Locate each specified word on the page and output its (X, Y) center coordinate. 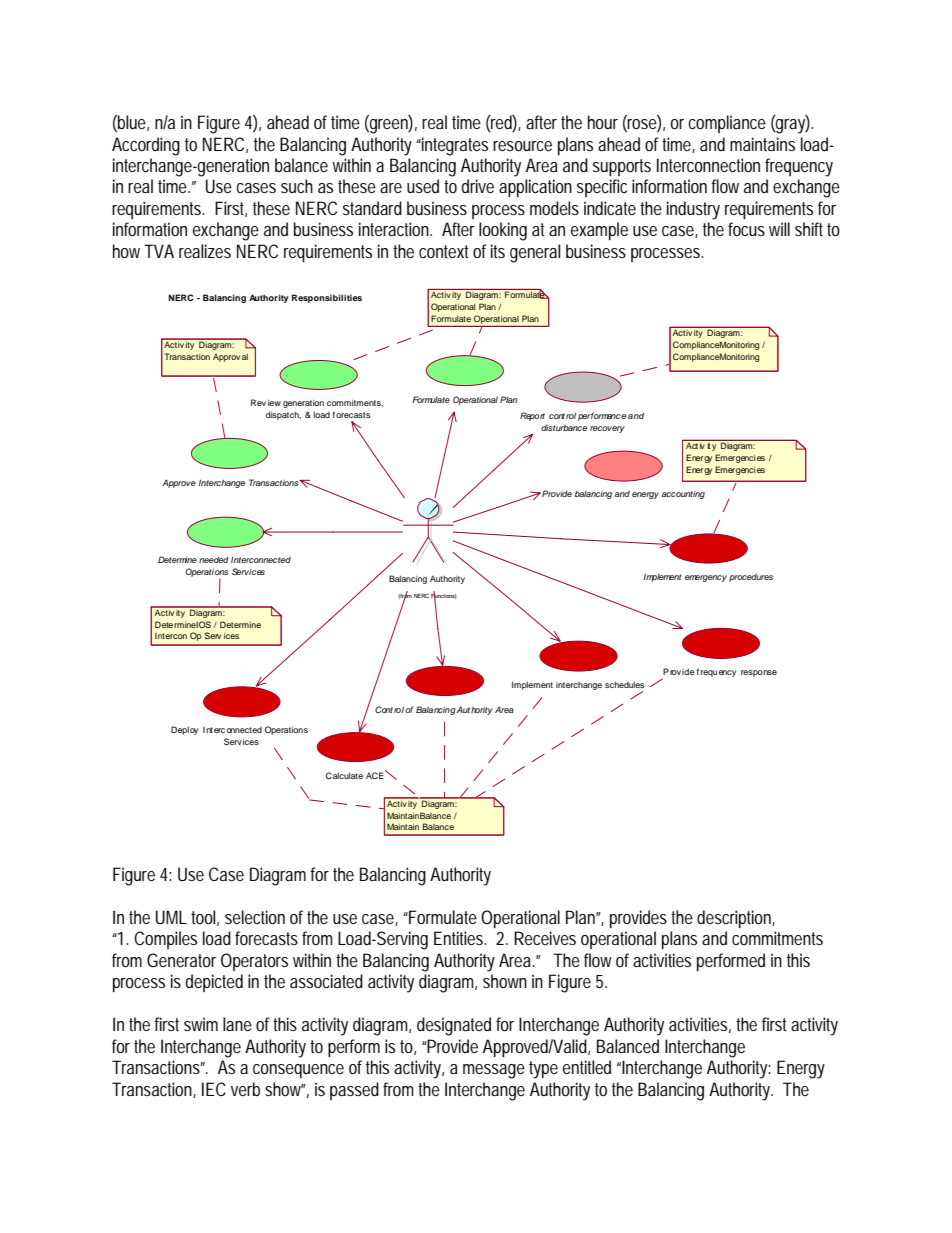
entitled (587, 1067)
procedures (751, 577)
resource (522, 146)
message (494, 1071)
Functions (444, 595)
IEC (214, 1089)
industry (693, 210)
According (146, 146)
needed (214, 559)
